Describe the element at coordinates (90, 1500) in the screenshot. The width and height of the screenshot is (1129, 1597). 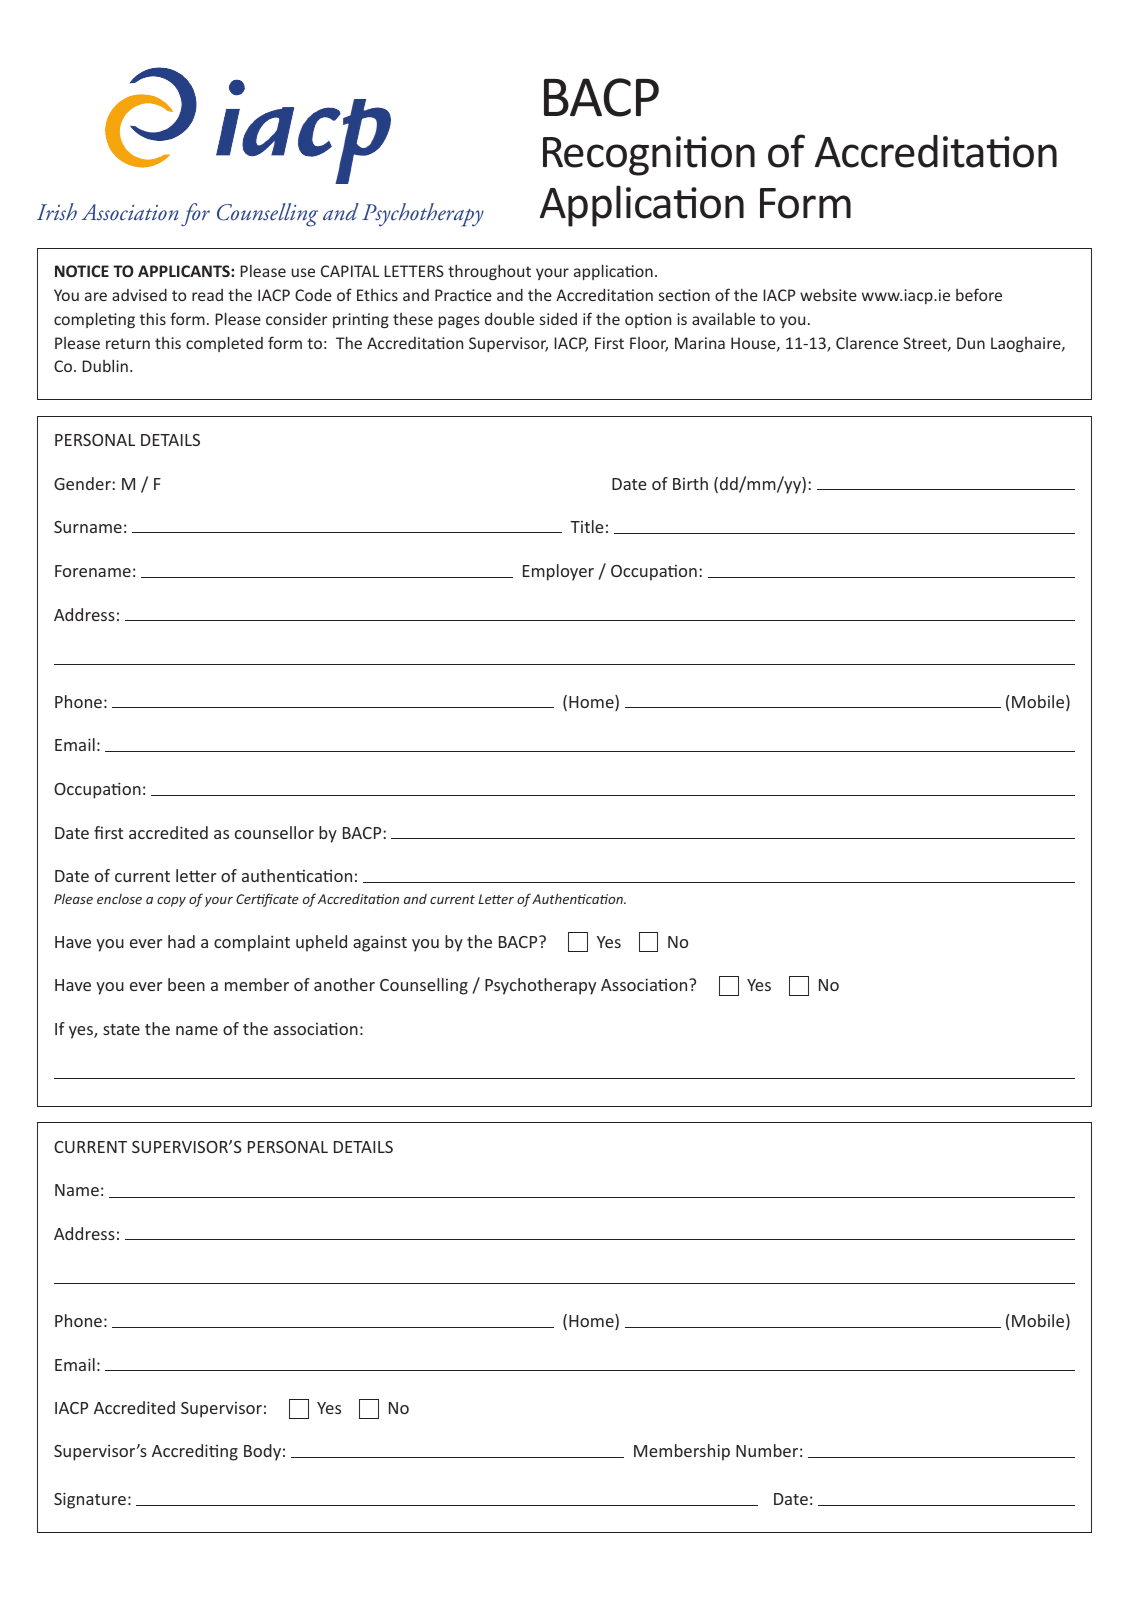
I see `Signature` at that location.
